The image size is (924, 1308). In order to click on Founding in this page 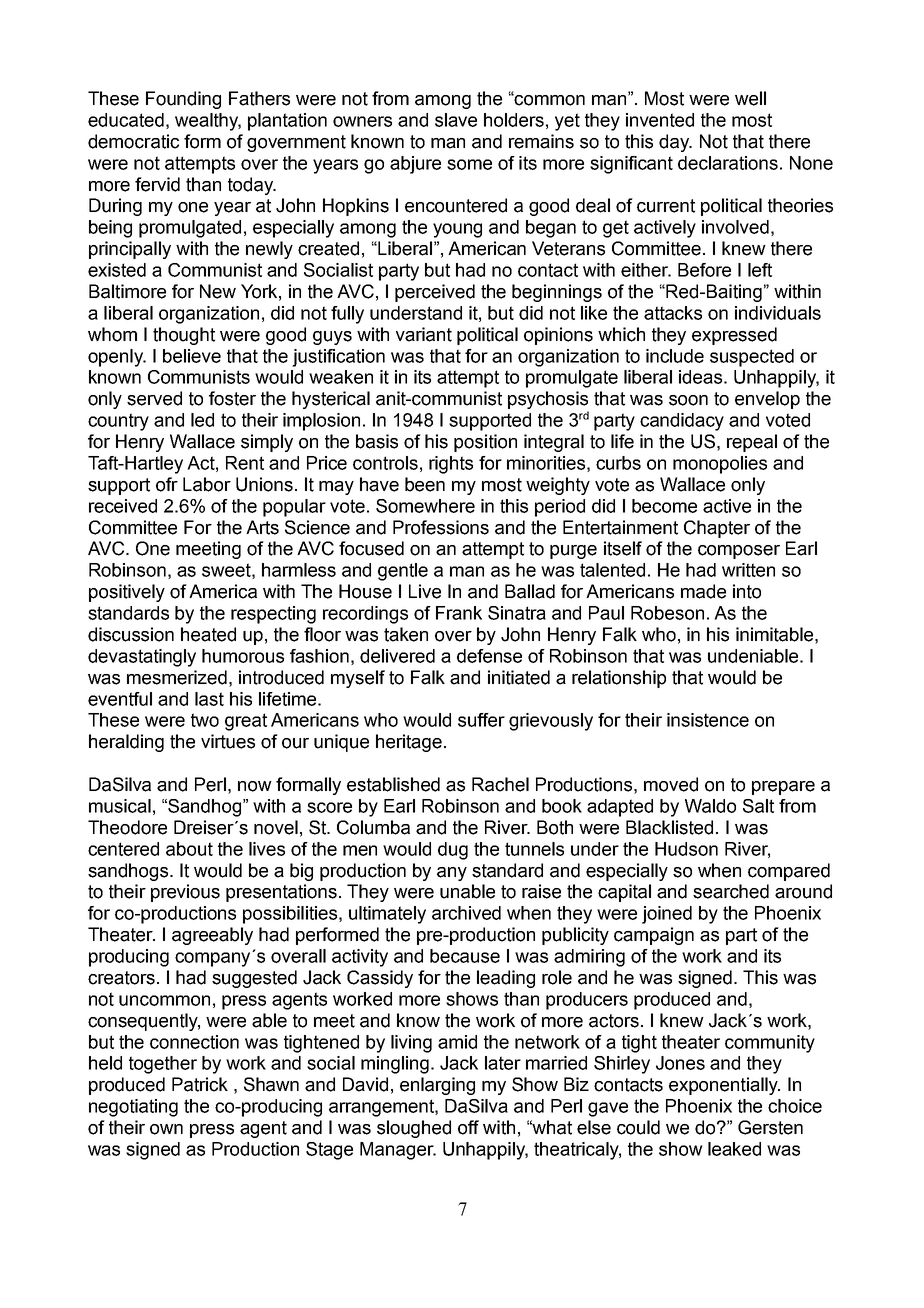, I will do `click(183, 100)`.
